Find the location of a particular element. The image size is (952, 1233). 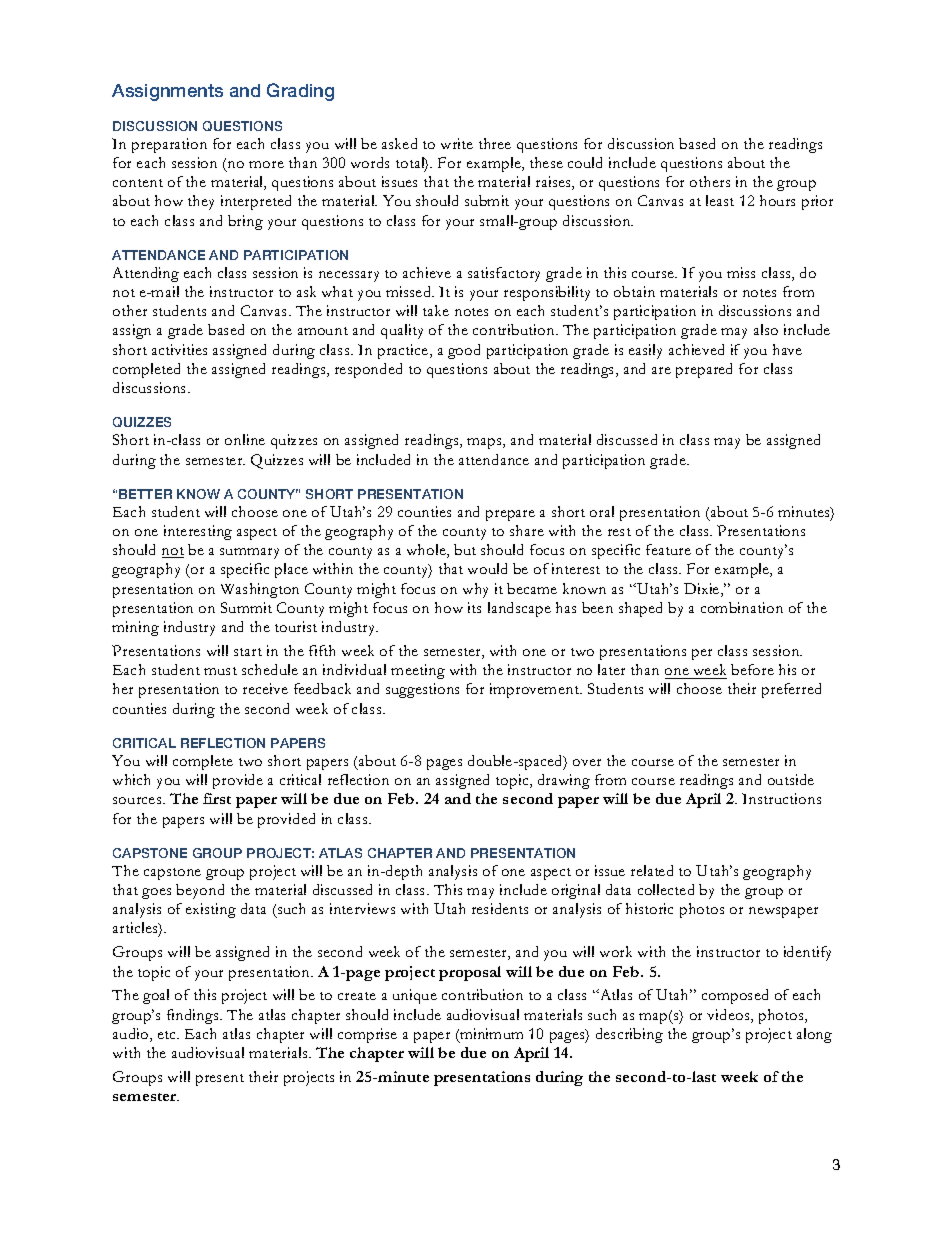

videos is located at coordinates (729, 1016).
